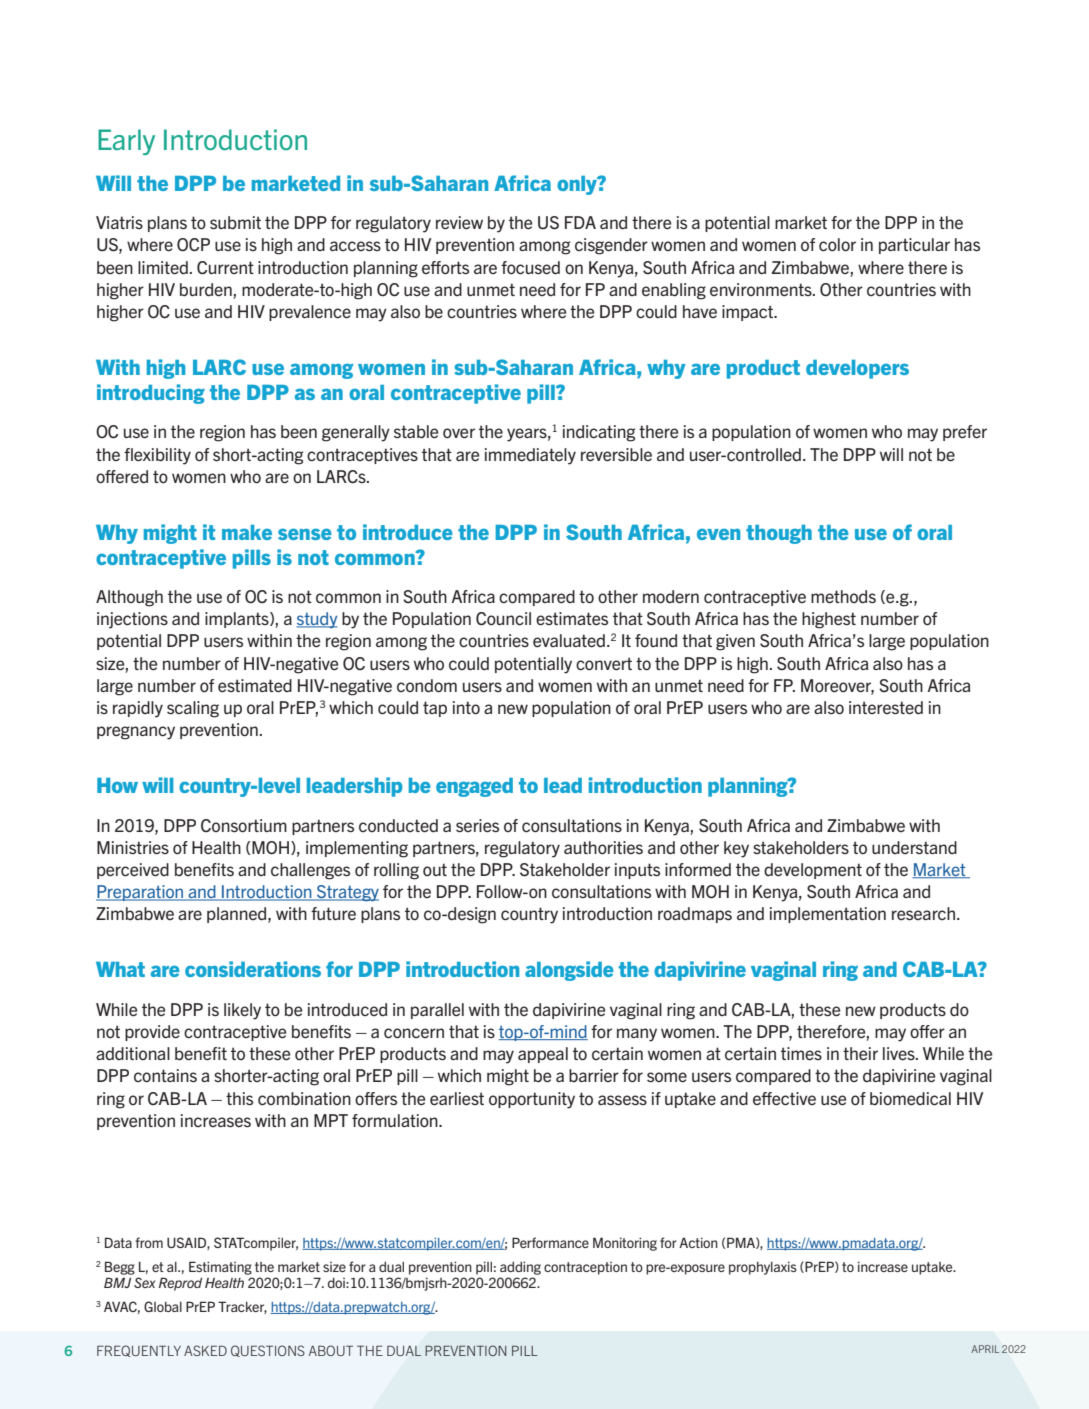 The image size is (1089, 1409). Describe the element at coordinates (242, 1307) in the screenshot. I see `Tracker` at that location.
